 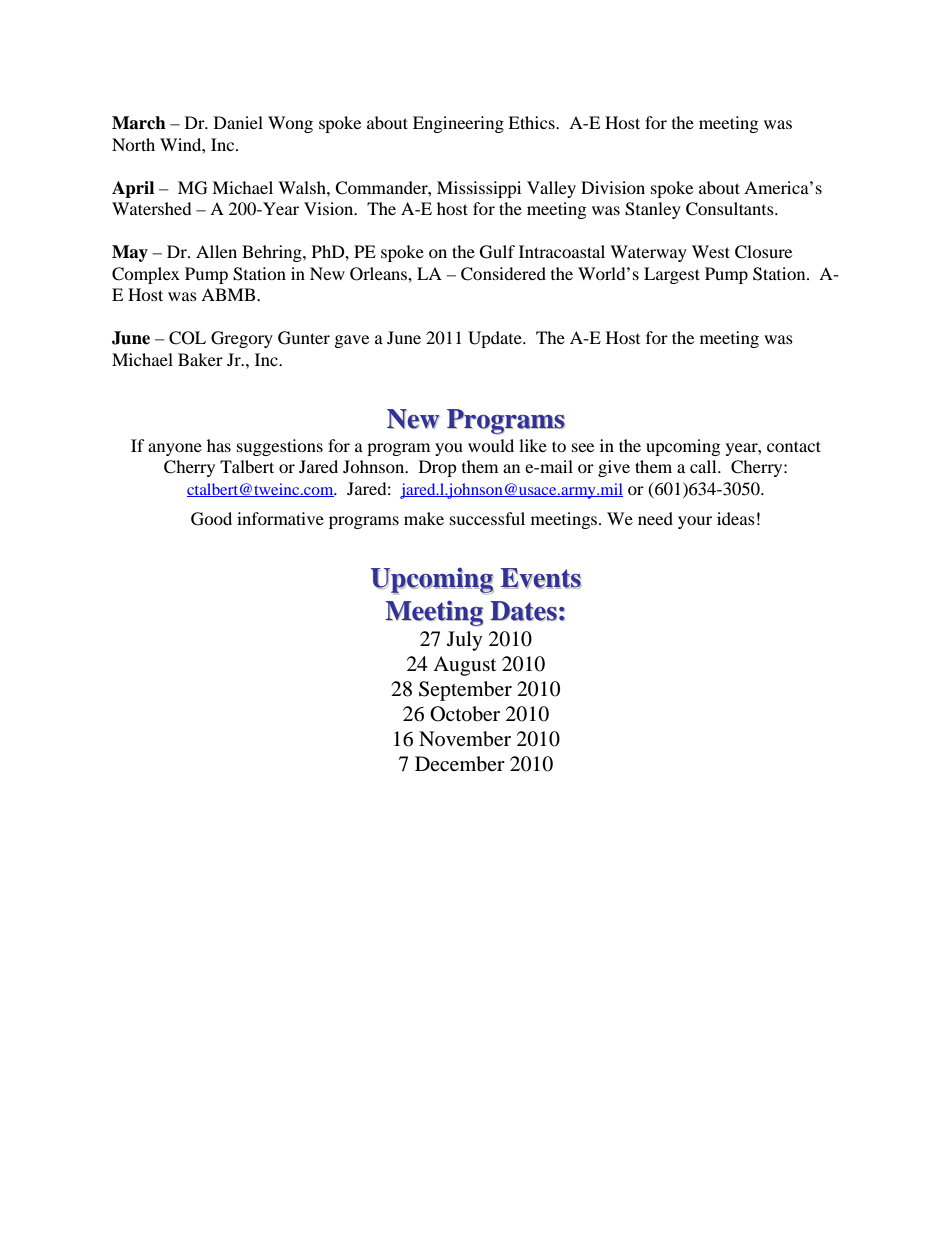 I want to click on contact, so click(x=794, y=446).
